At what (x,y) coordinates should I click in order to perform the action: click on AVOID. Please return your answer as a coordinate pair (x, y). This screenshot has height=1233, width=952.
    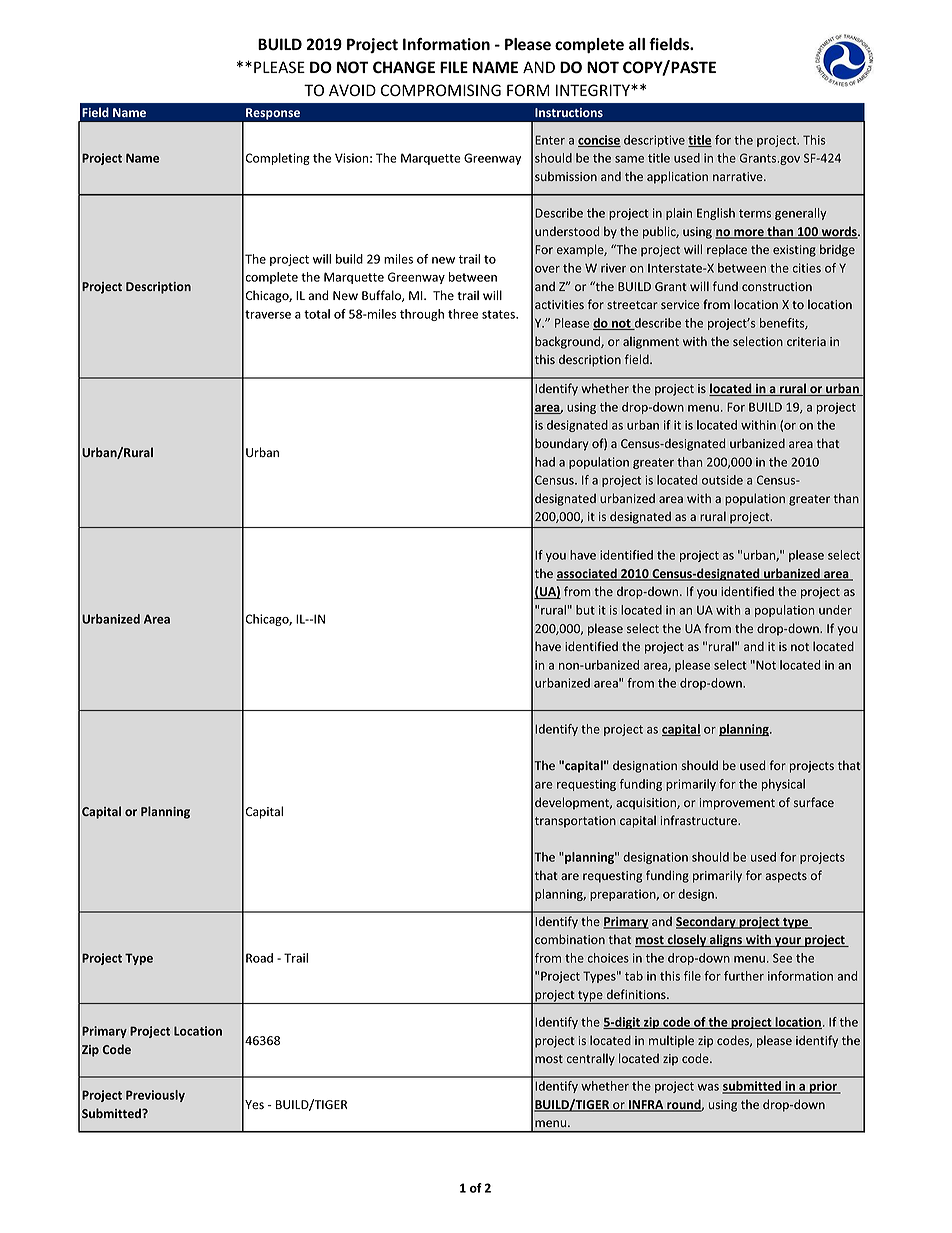
    Looking at the image, I should click on (352, 90).
